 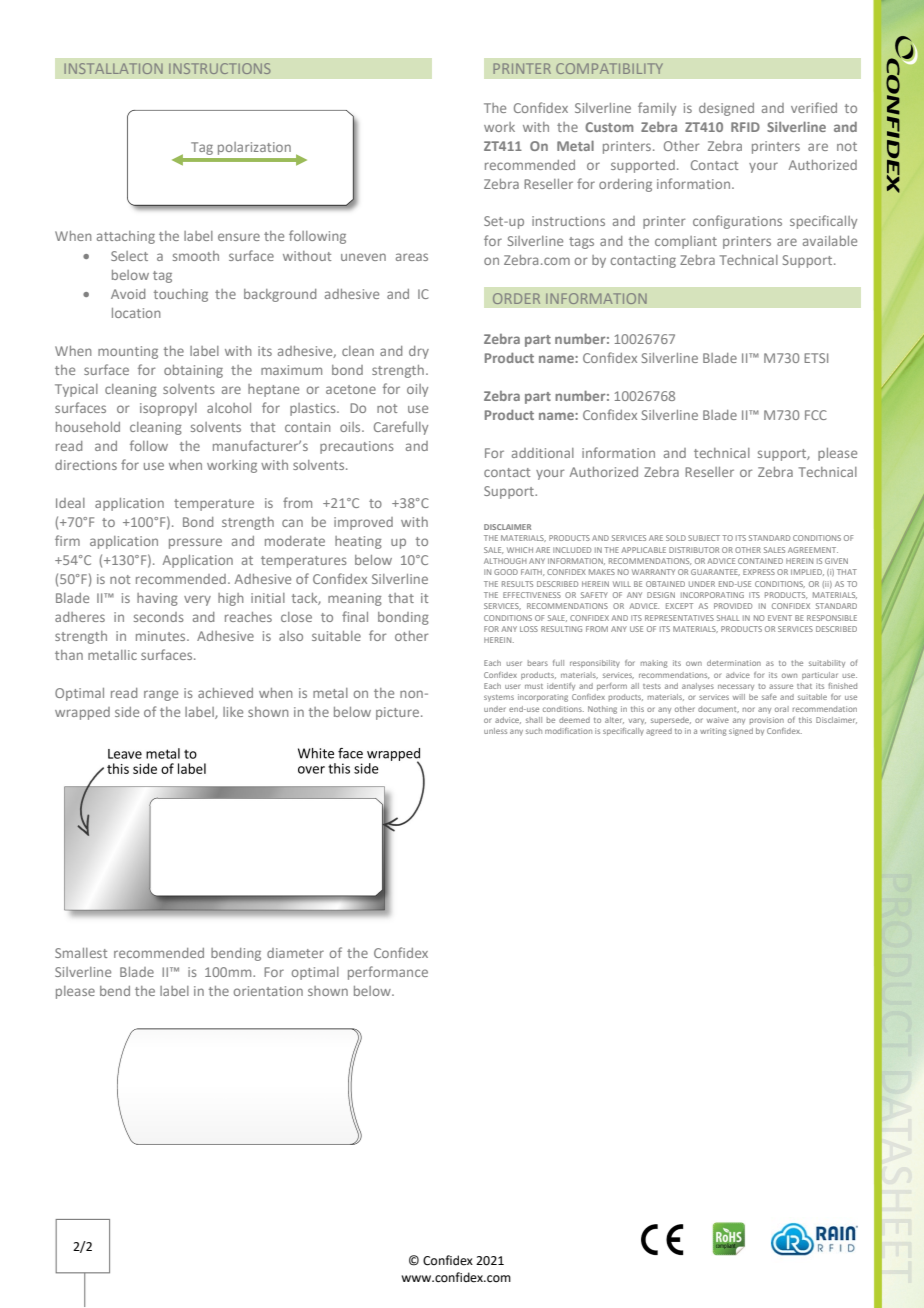 I want to click on pressure, so click(x=195, y=543).
